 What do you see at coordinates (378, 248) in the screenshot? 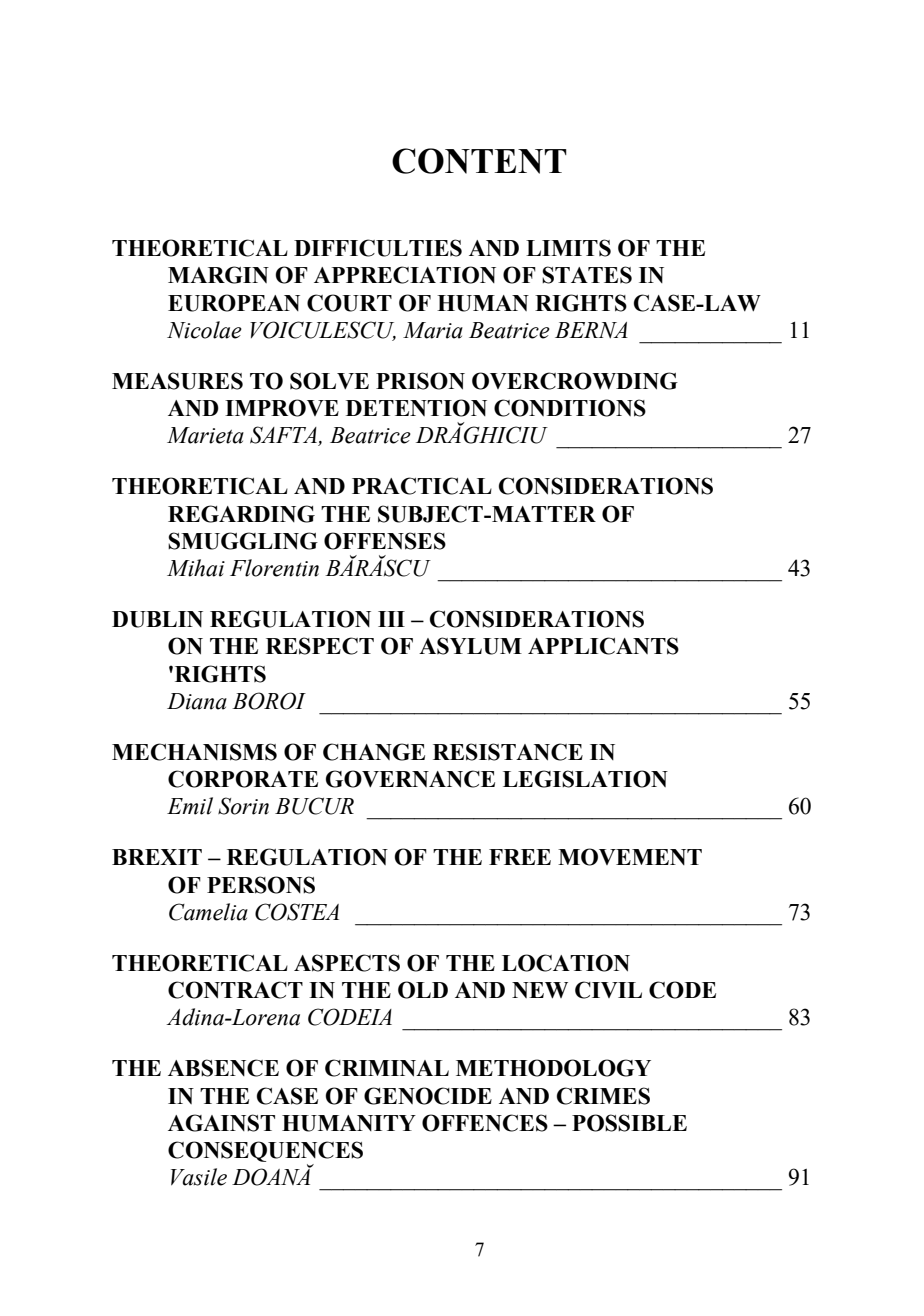
I see `DIFFICULTIES` at bounding box center [378, 248].
